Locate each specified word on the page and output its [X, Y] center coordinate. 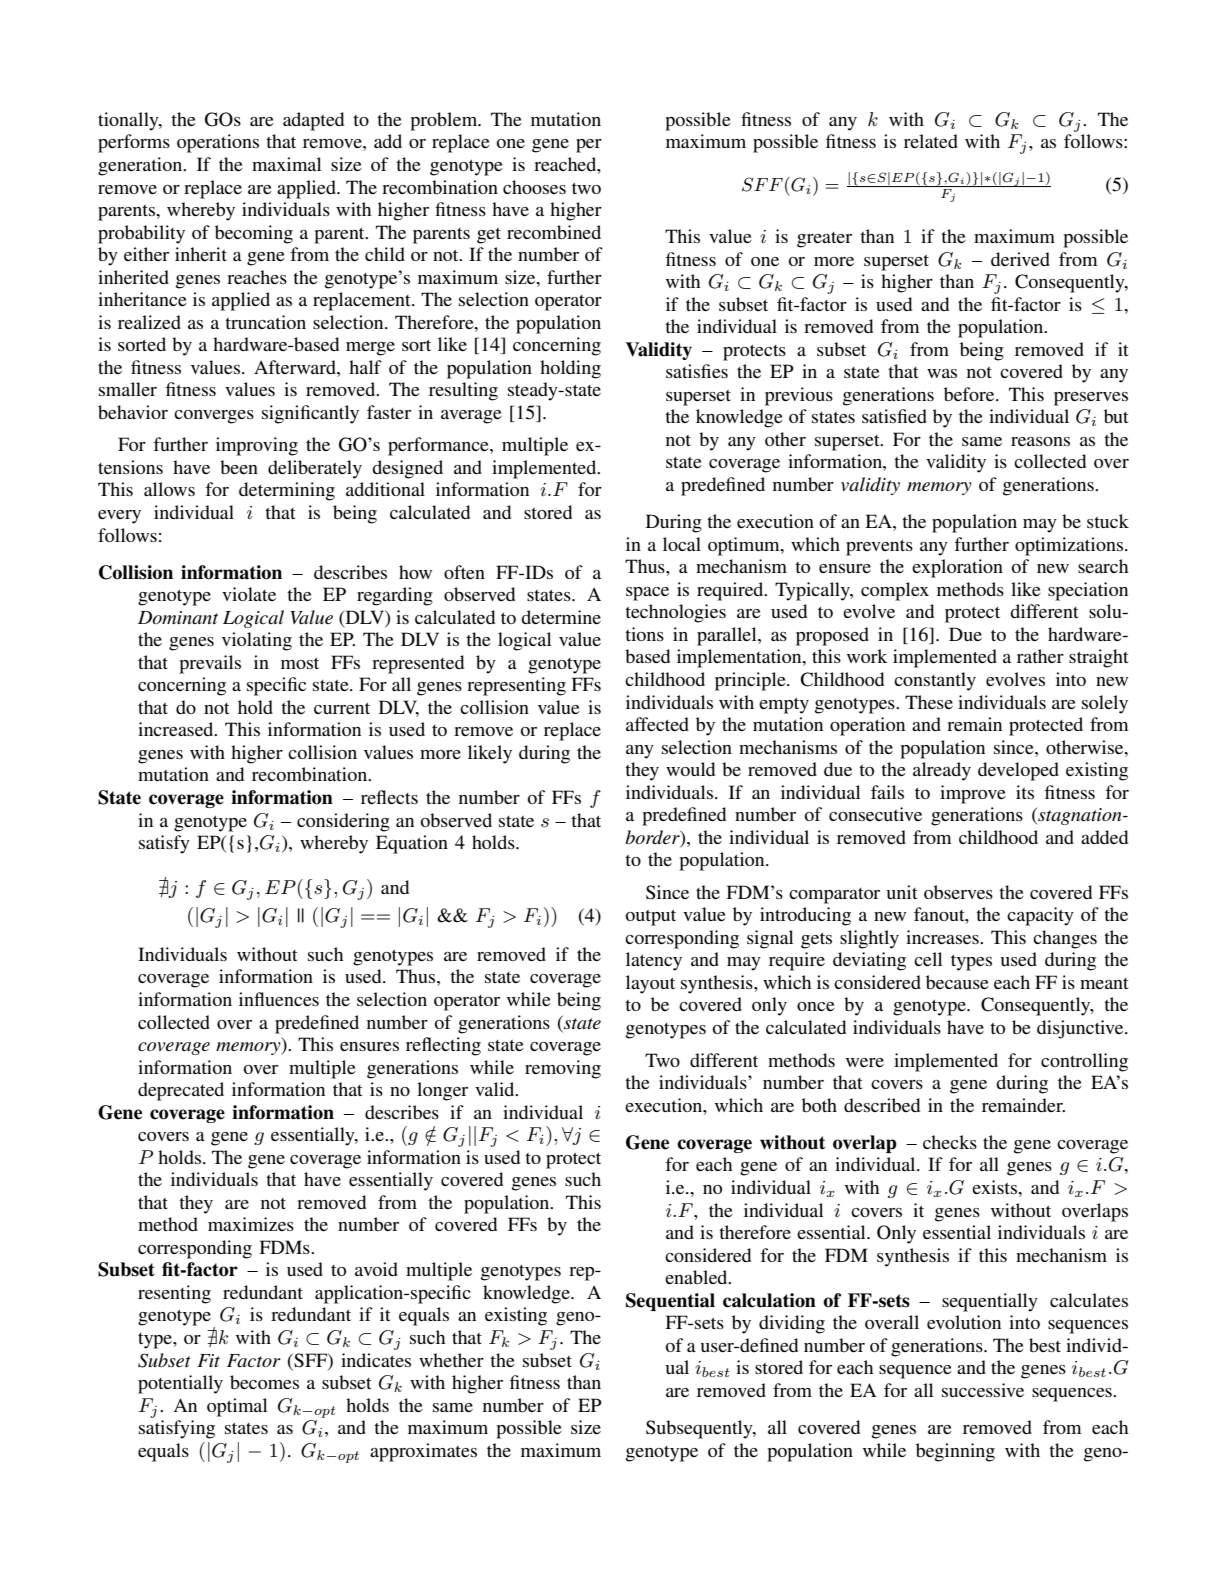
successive [983, 1390]
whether [451, 1360]
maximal [286, 164]
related [931, 141]
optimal [237, 1407]
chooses [534, 187]
